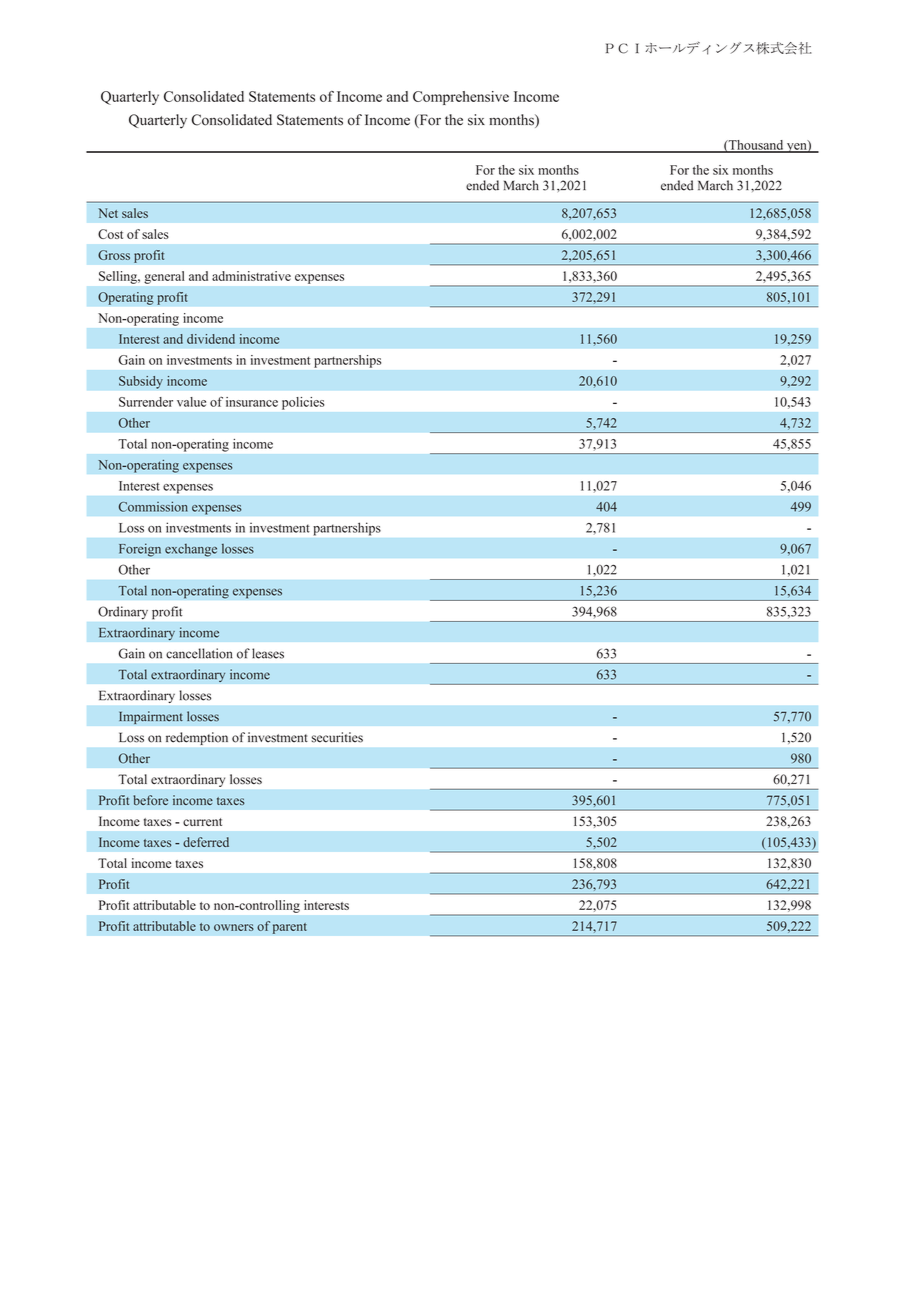 The image size is (924, 1308). What do you see at coordinates (337, 737) in the screenshot?
I see `securities` at bounding box center [337, 737].
